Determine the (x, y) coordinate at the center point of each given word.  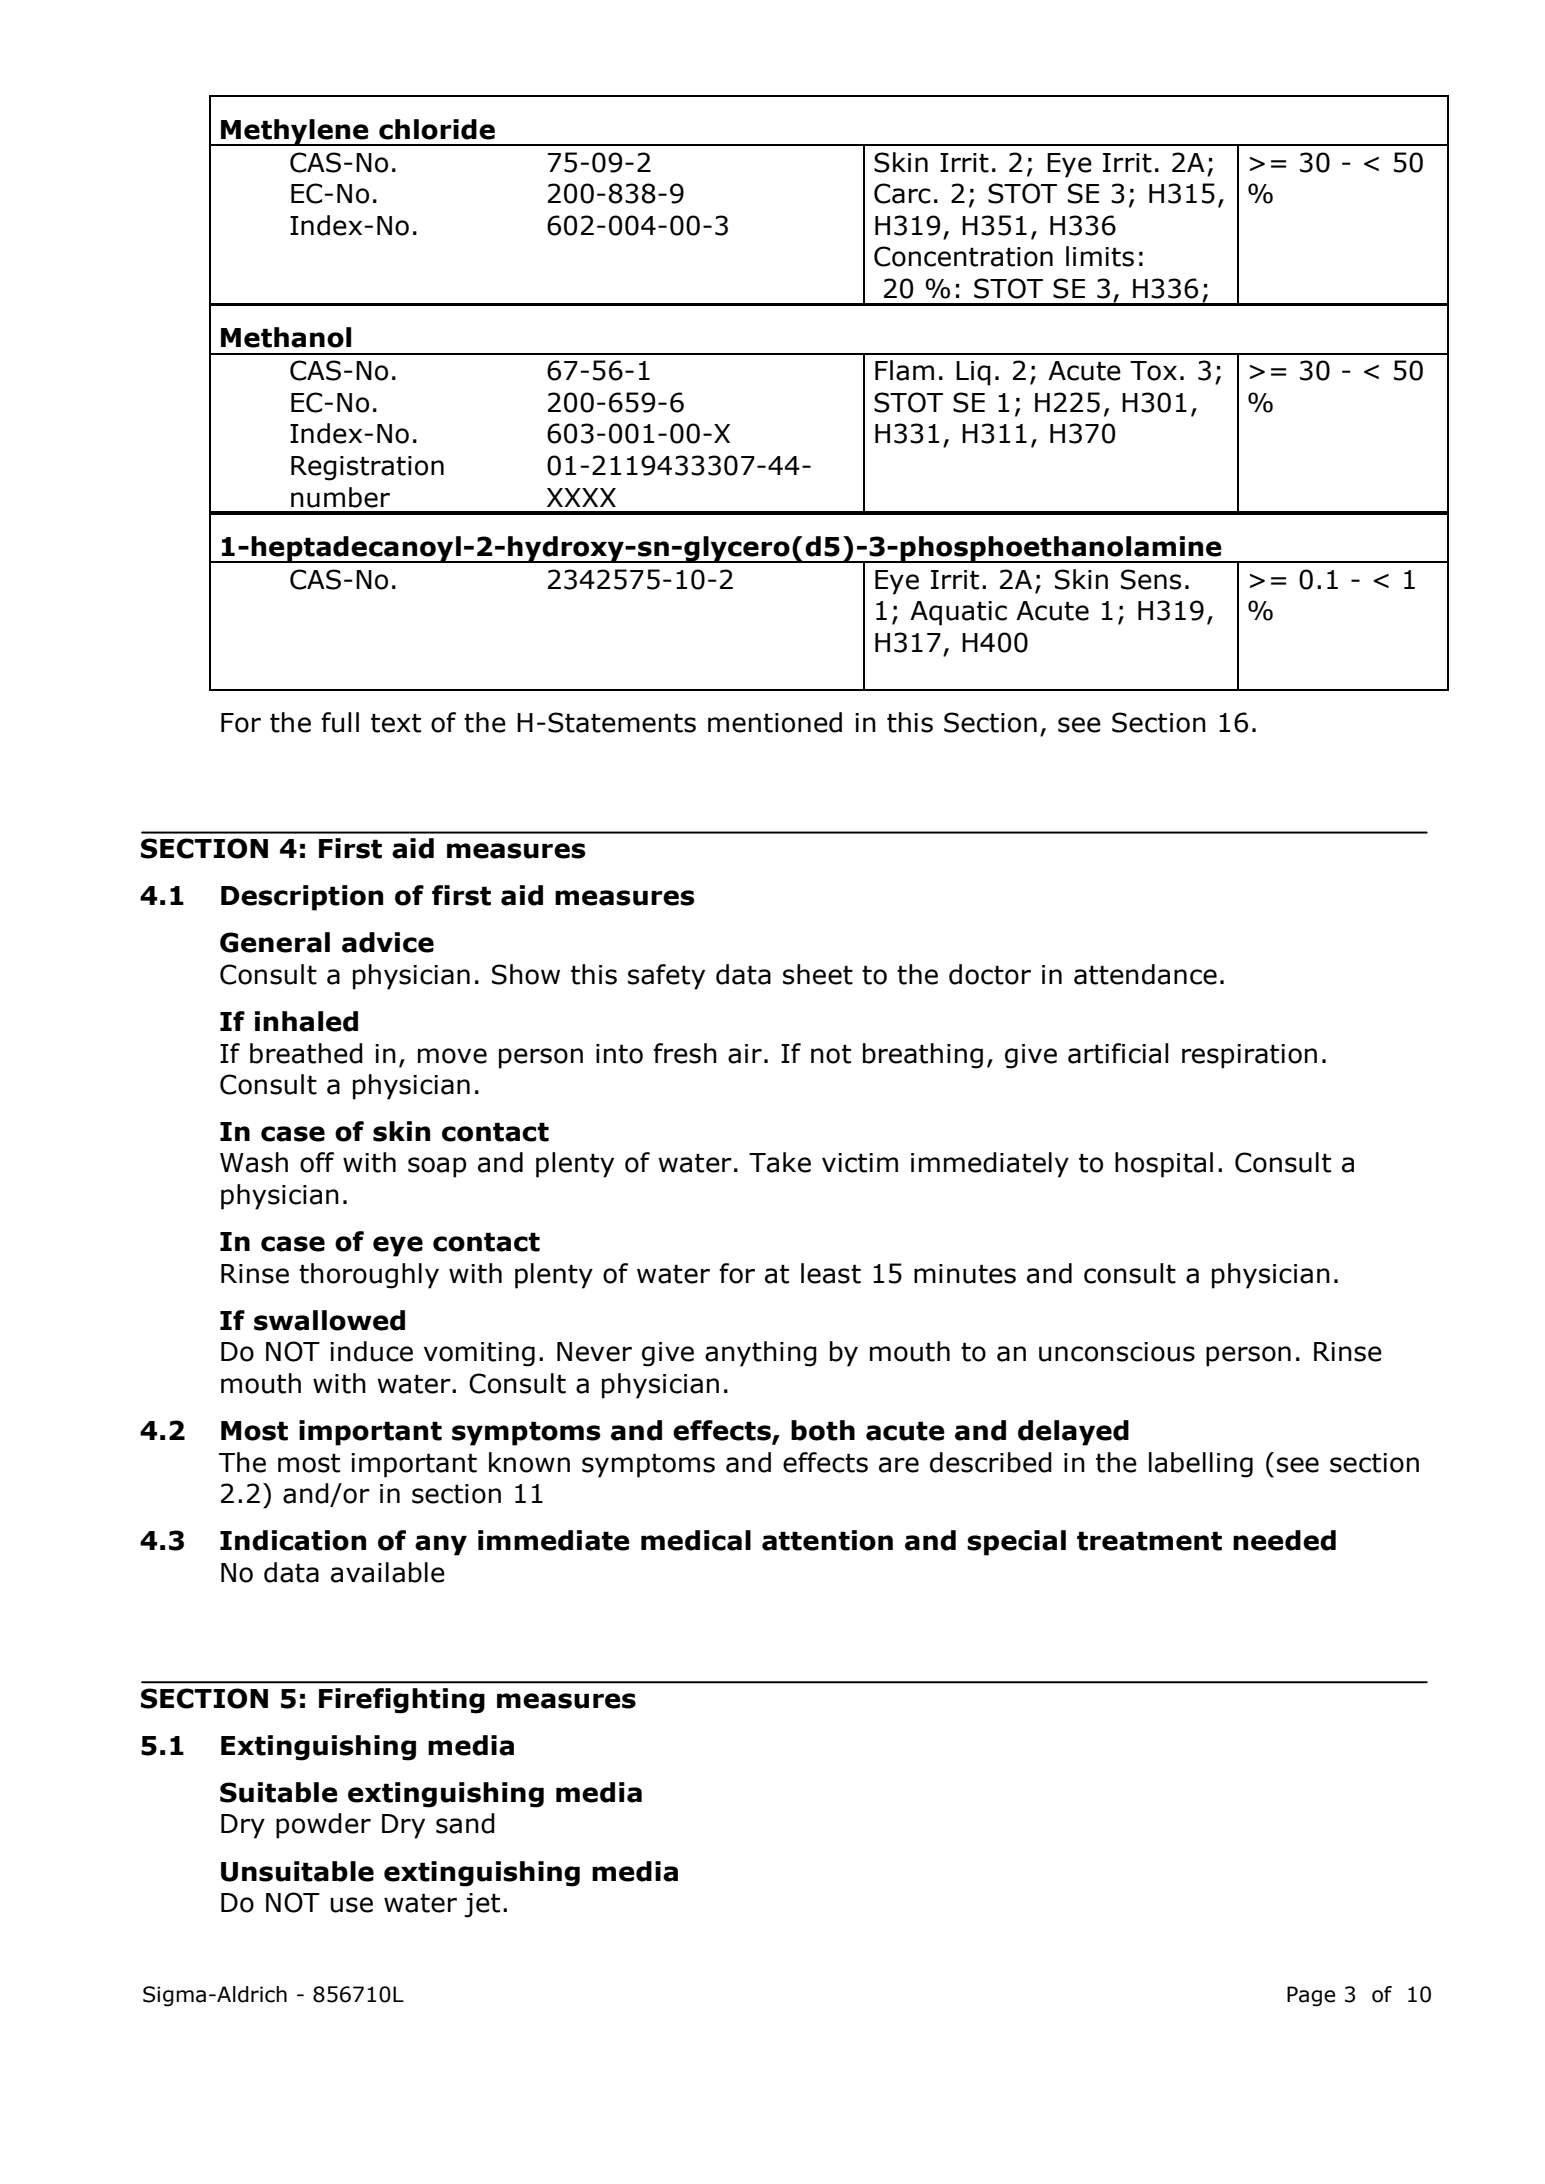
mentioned (775, 722)
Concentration (963, 256)
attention (827, 1540)
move (452, 1056)
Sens (1151, 579)
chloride (437, 129)
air (745, 1054)
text (396, 723)
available (388, 1572)
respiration (1249, 1056)
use (351, 1905)
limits (1100, 256)
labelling (1201, 1465)
